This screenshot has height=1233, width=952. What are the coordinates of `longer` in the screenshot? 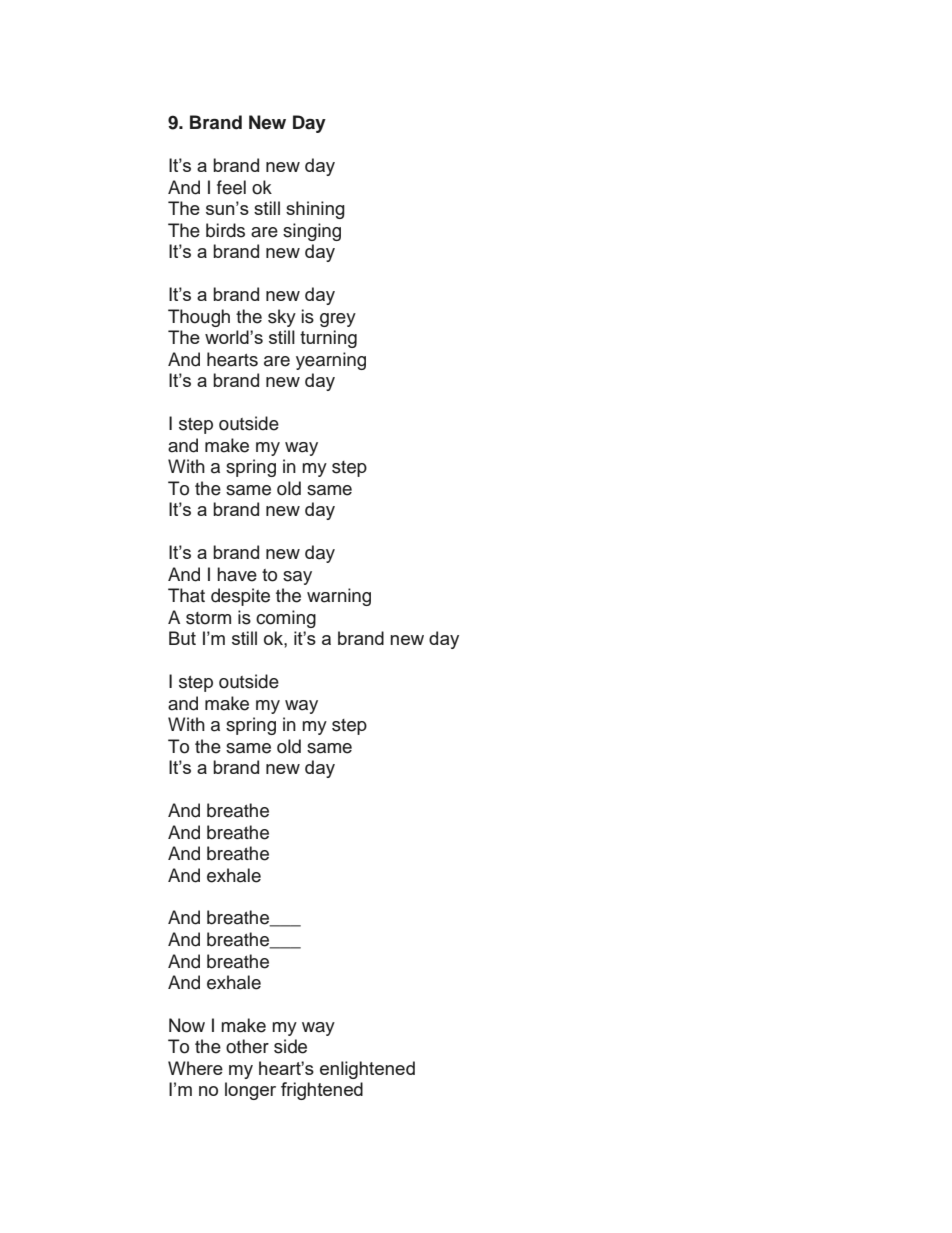 It's located at (250, 1091).
